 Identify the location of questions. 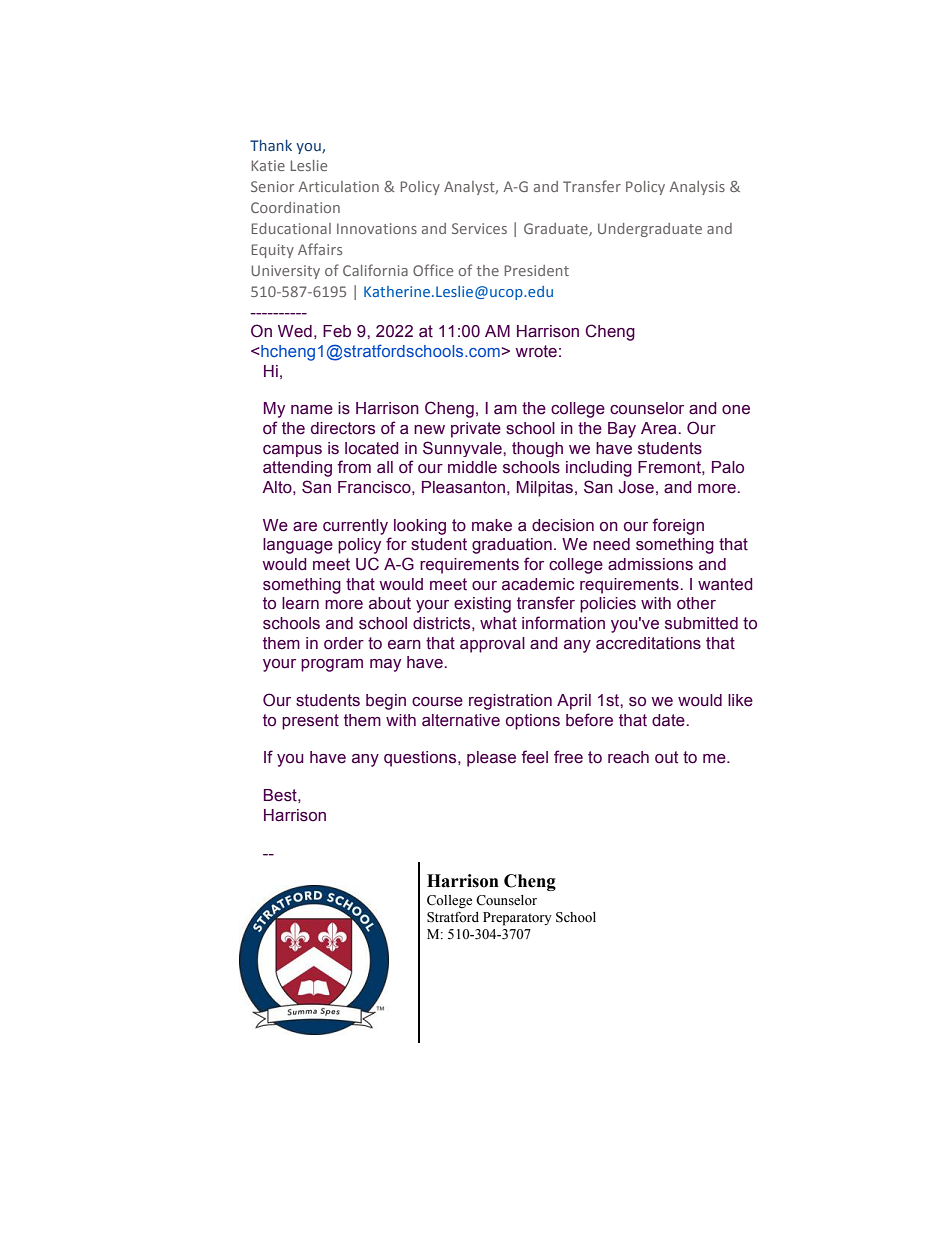
(421, 759).
